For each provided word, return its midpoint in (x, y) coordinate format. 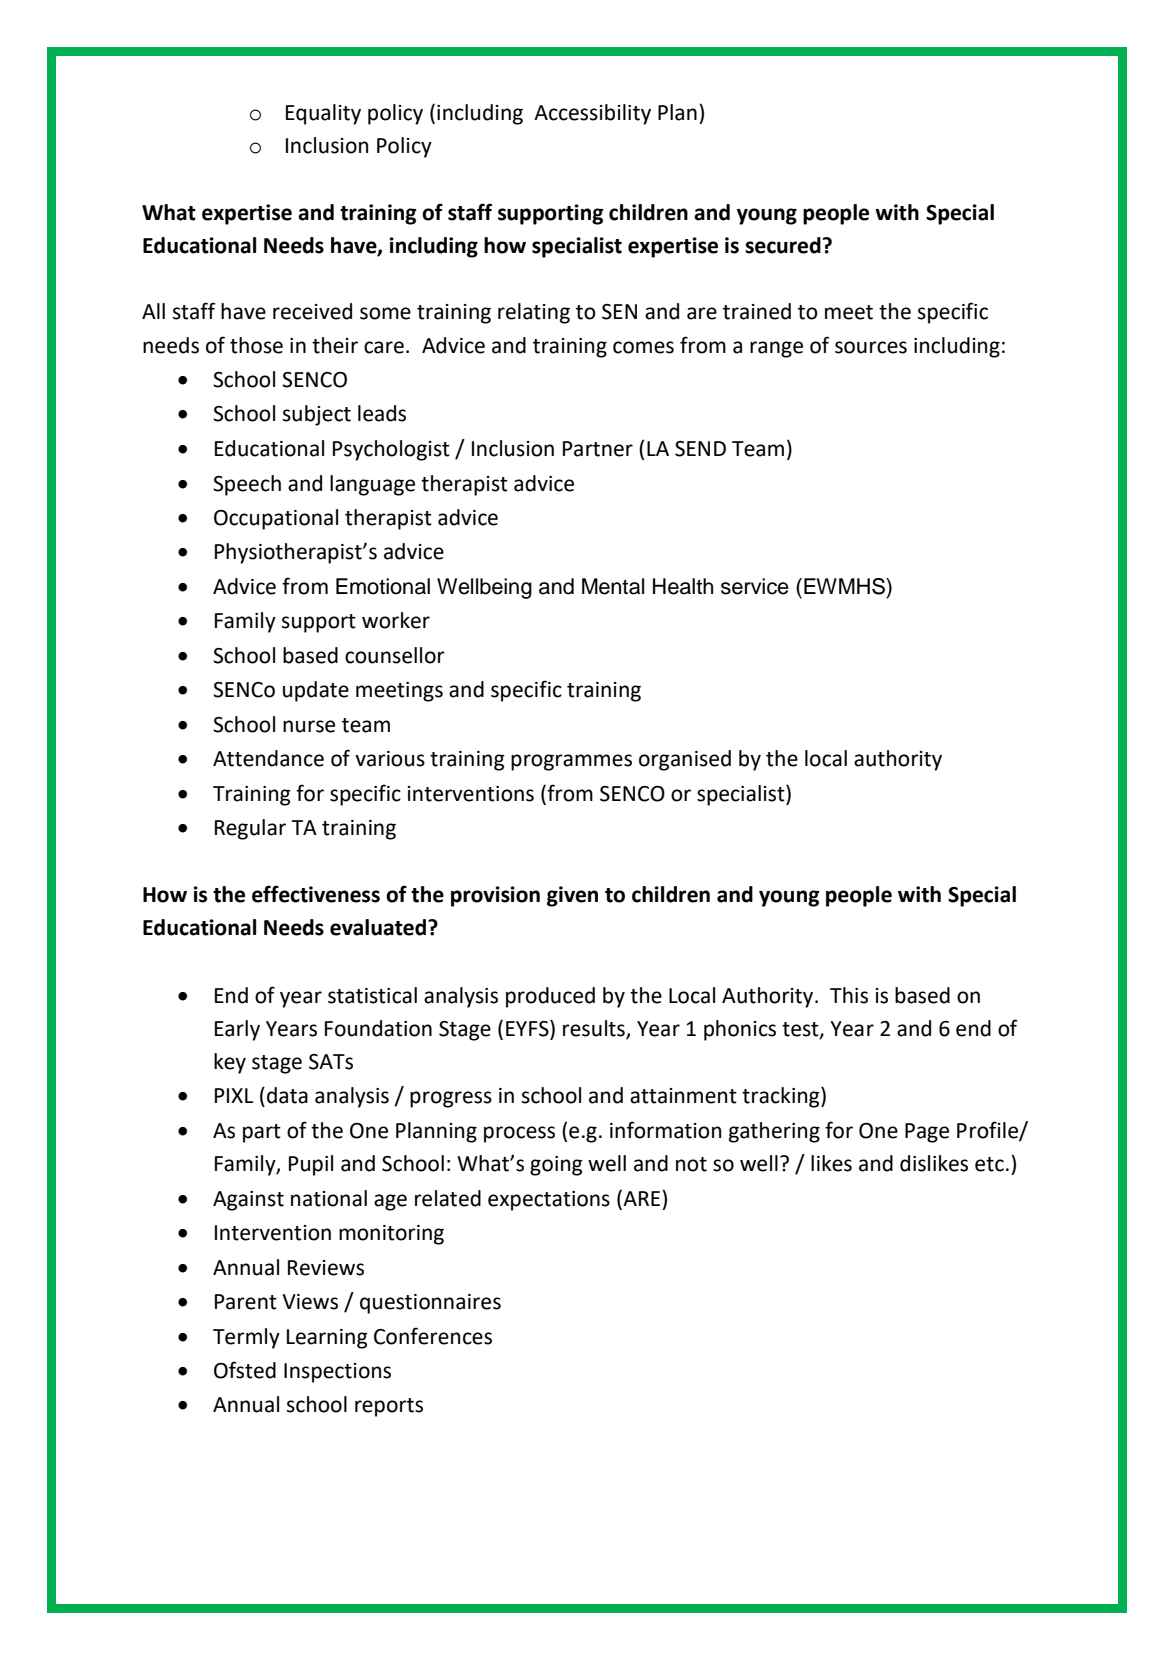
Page (927, 1133)
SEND (700, 449)
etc (989, 1164)
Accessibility (592, 114)
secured (783, 245)
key (230, 1063)
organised (685, 760)
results (595, 1029)
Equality (323, 114)
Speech (247, 485)
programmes (571, 762)
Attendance (268, 758)
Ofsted (245, 1370)
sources (871, 347)
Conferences (433, 1336)
